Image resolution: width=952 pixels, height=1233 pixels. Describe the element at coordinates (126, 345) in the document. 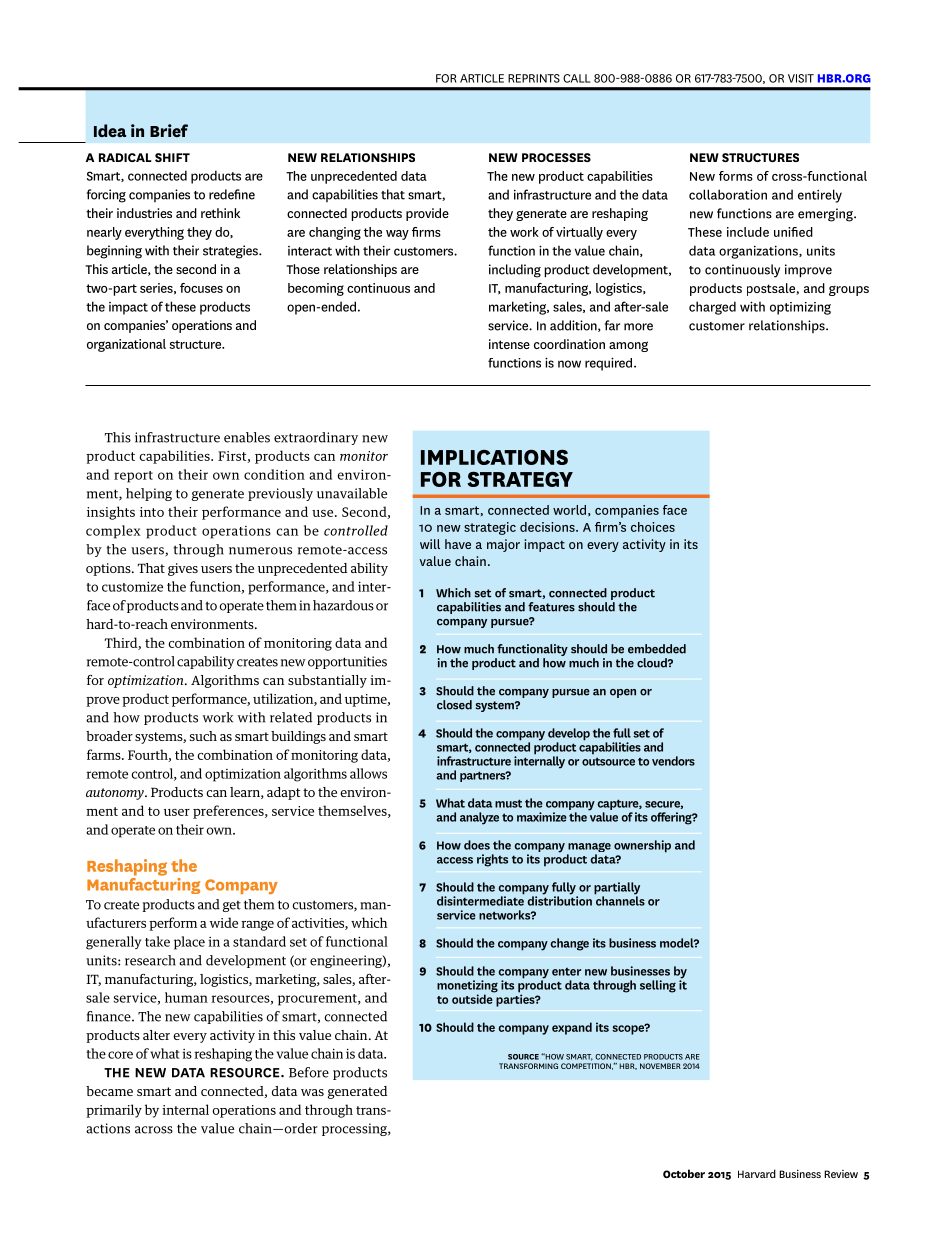

I see `organizational` at that location.
